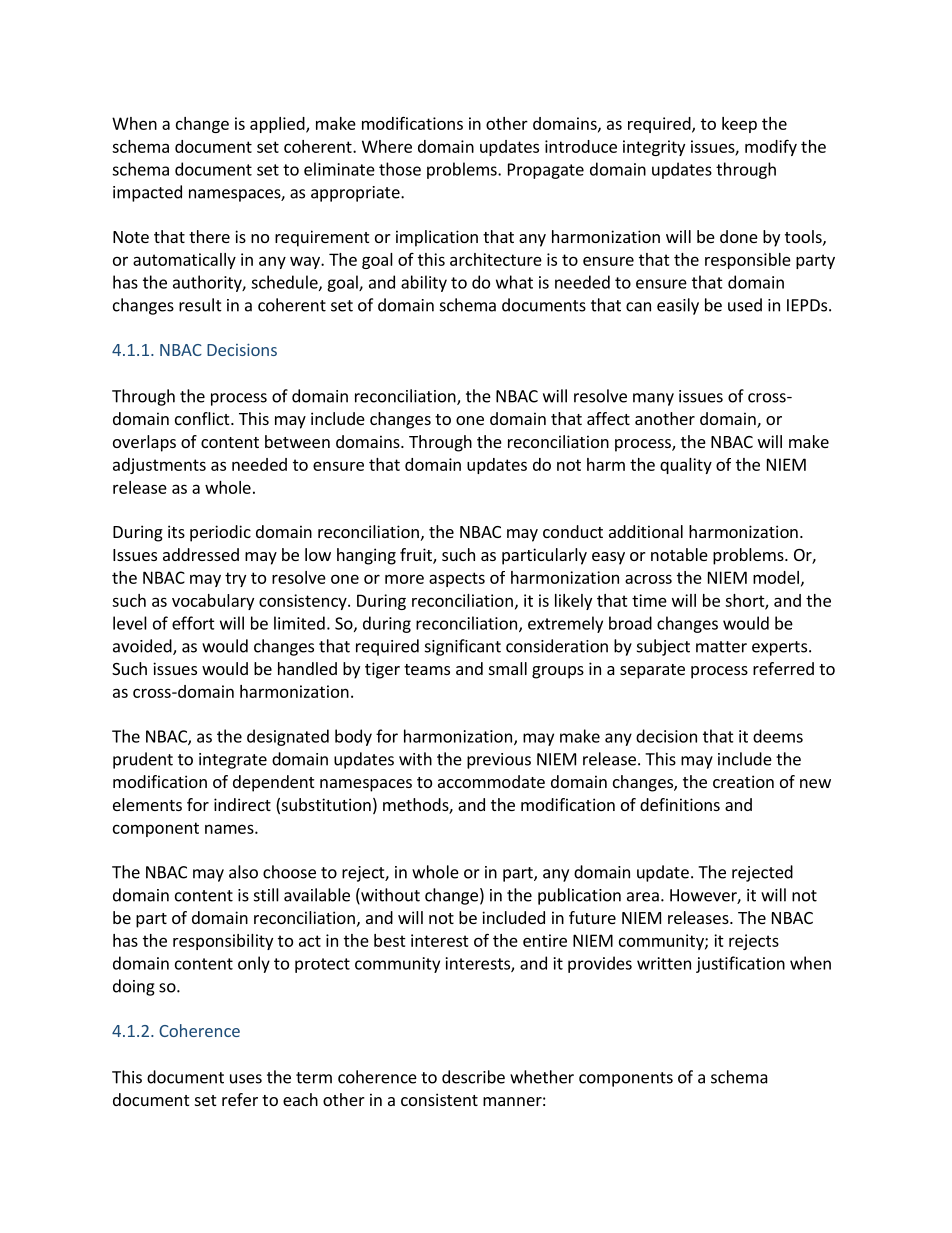  What do you see at coordinates (499, 761) in the screenshot?
I see `previous` at bounding box center [499, 761].
